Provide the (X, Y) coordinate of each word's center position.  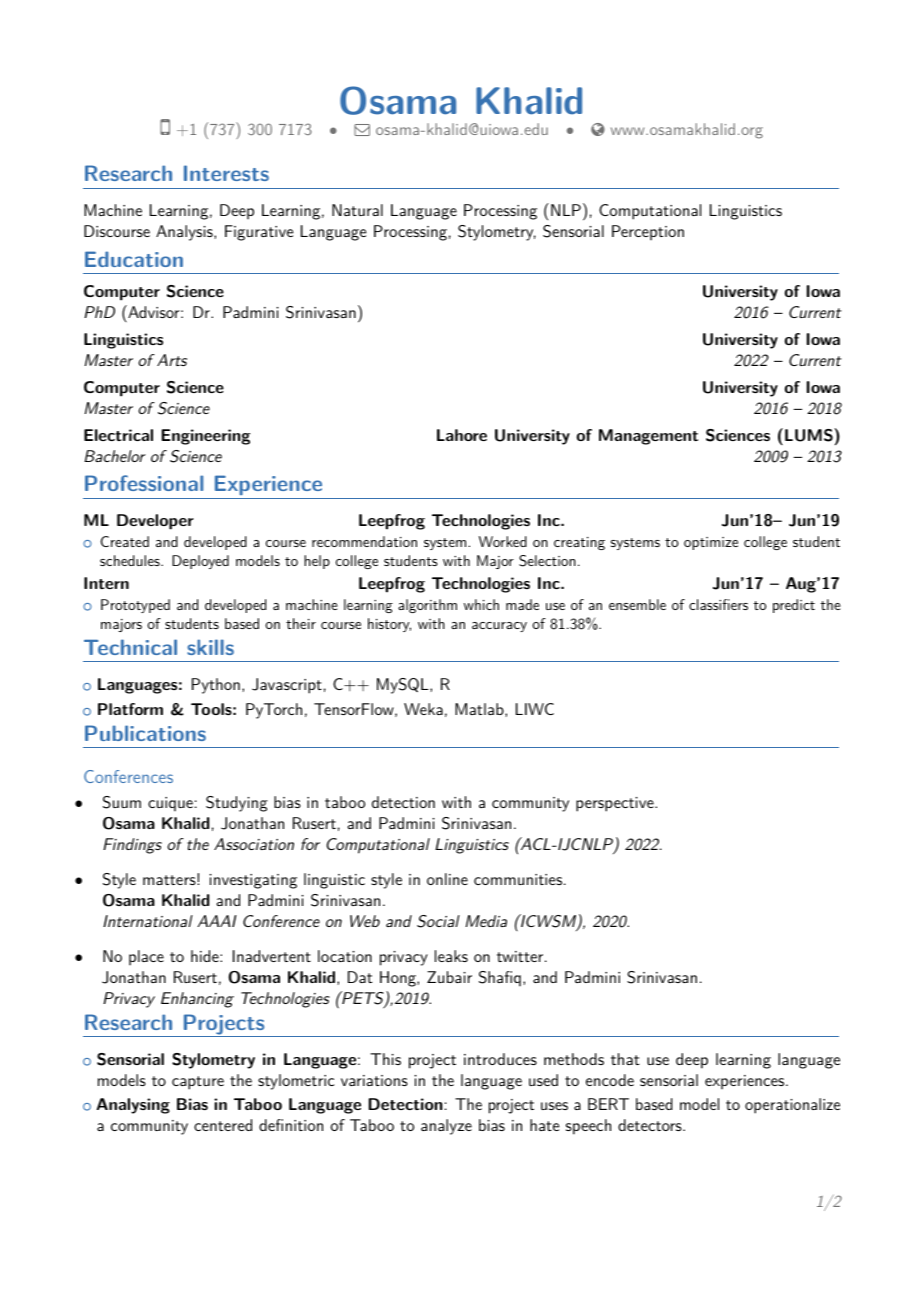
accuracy (499, 627)
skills (210, 647)
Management (648, 437)
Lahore (462, 435)
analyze (446, 1127)
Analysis (185, 233)
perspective (616, 804)
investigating (253, 881)
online (447, 879)
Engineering (205, 437)
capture (198, 1083)
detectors (651, 1125)
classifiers (718, 604)
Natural (357, 210)
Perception (648, 233)
